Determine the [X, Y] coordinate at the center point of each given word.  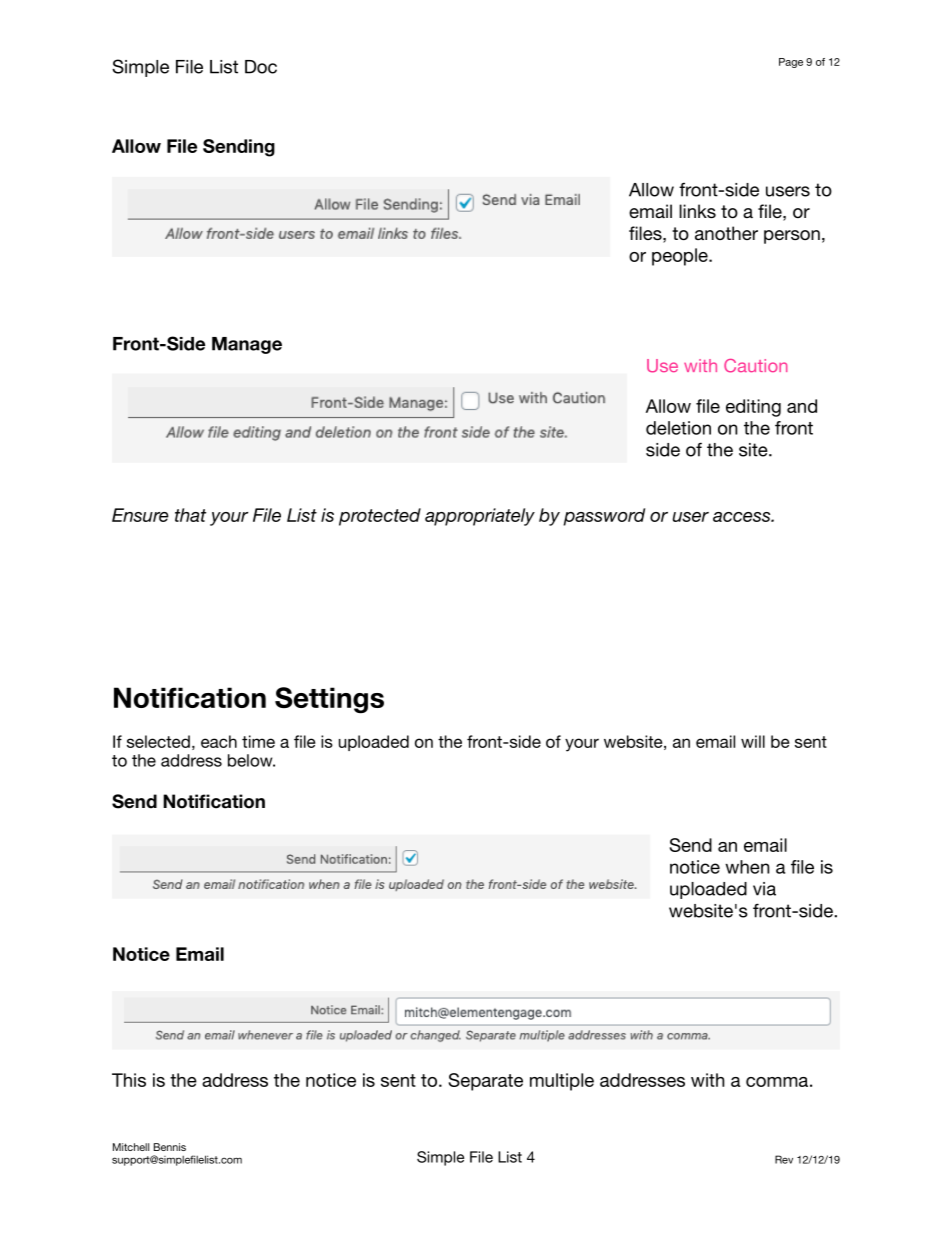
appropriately [480, 517]
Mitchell [131, 1147]
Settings [329, 700]
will [753, 741]
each [219, 741]
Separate [486, 1082]
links [697, 211]
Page [791, 63]
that [190, 515]
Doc [261, 67]
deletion [678, 428]
